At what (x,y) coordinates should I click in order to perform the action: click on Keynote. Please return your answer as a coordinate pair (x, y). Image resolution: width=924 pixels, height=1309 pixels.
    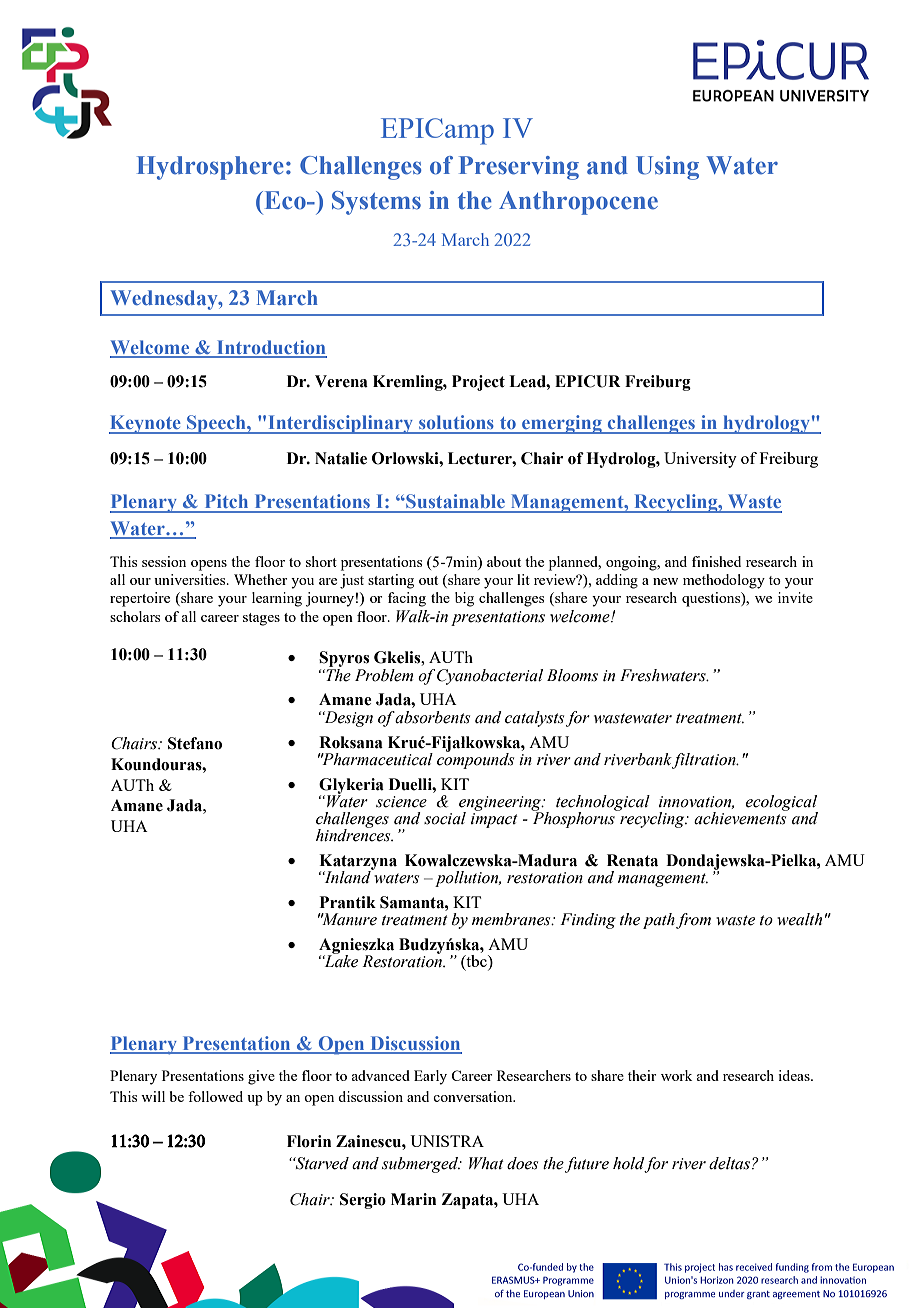
    Looking at the image, I should click on (146, 424).
